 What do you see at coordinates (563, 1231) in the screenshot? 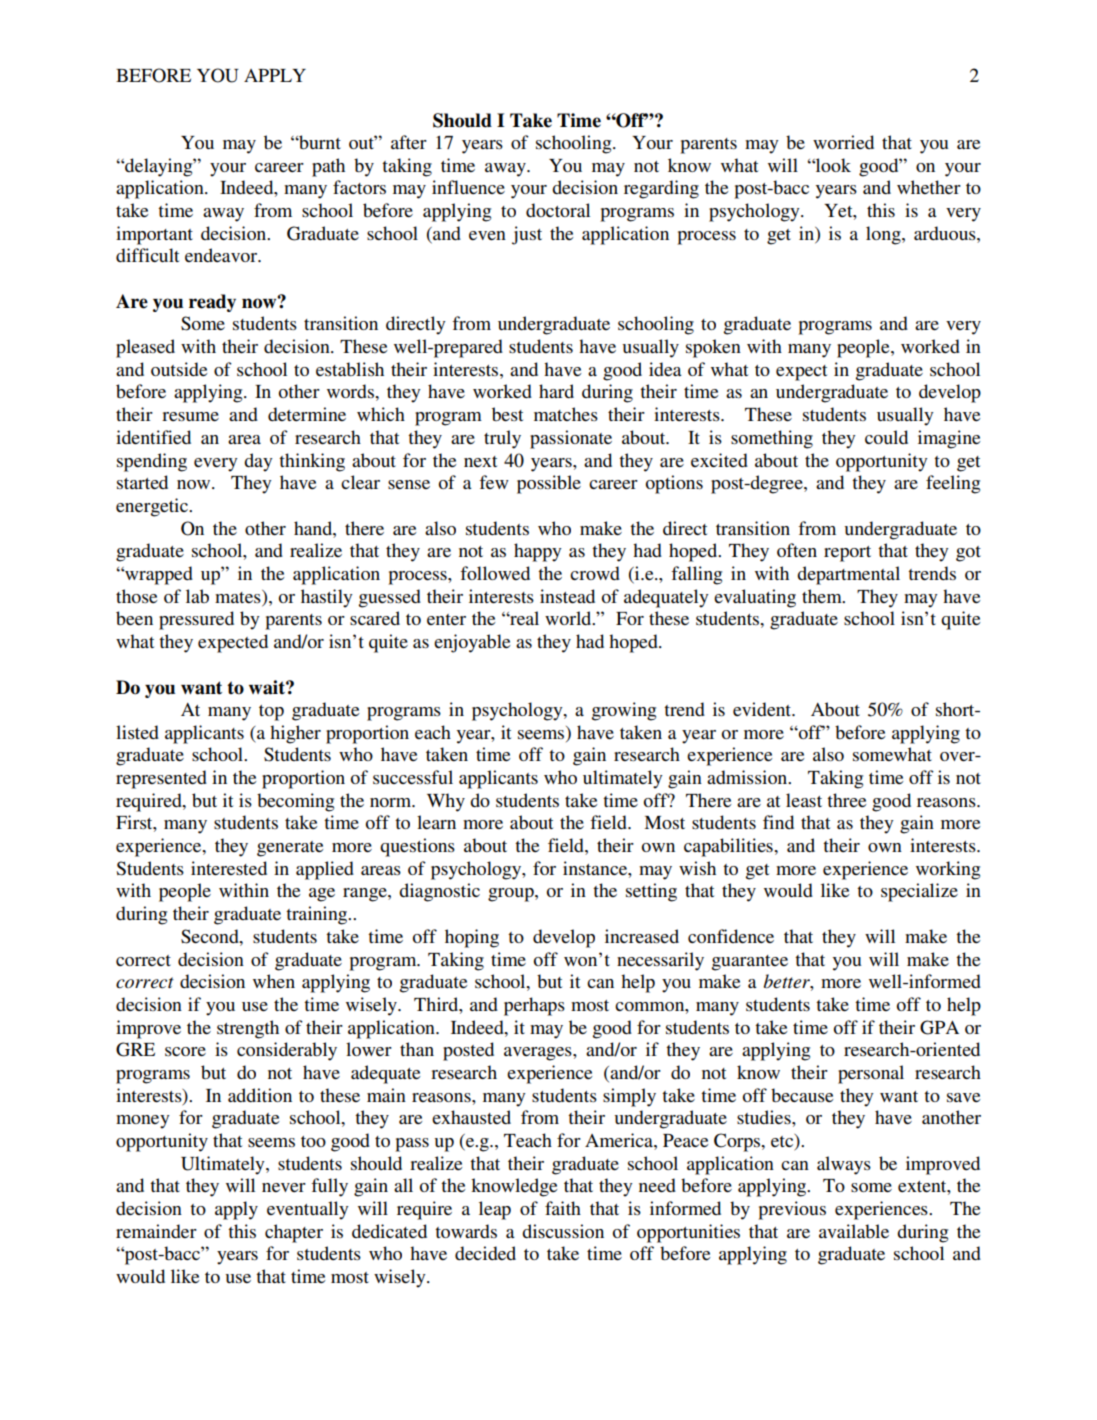
I see `discussion` at bounding box center [563, 1231].
